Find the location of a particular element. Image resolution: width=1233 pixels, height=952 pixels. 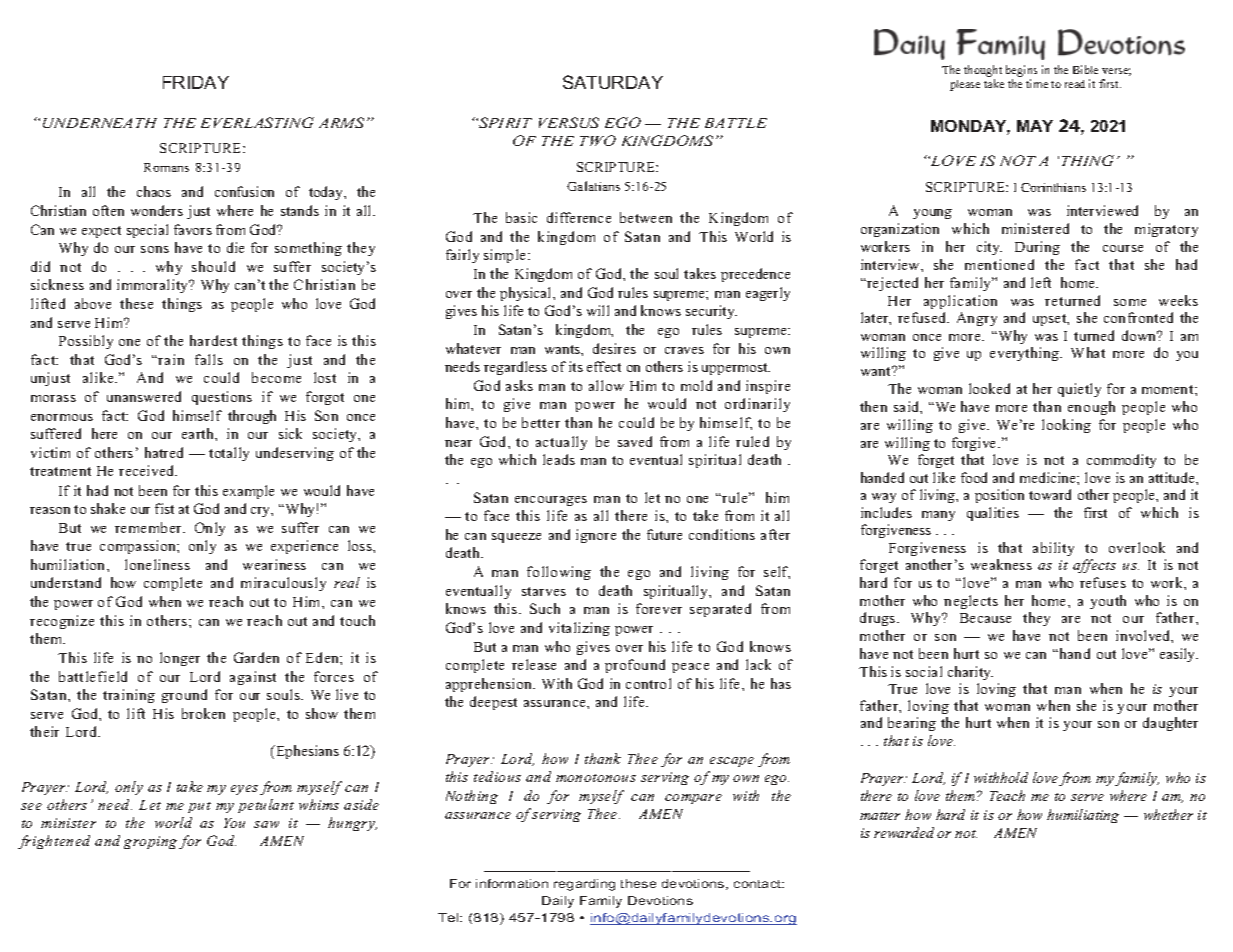

FRIDAY is located at coordinates (196, 82).
